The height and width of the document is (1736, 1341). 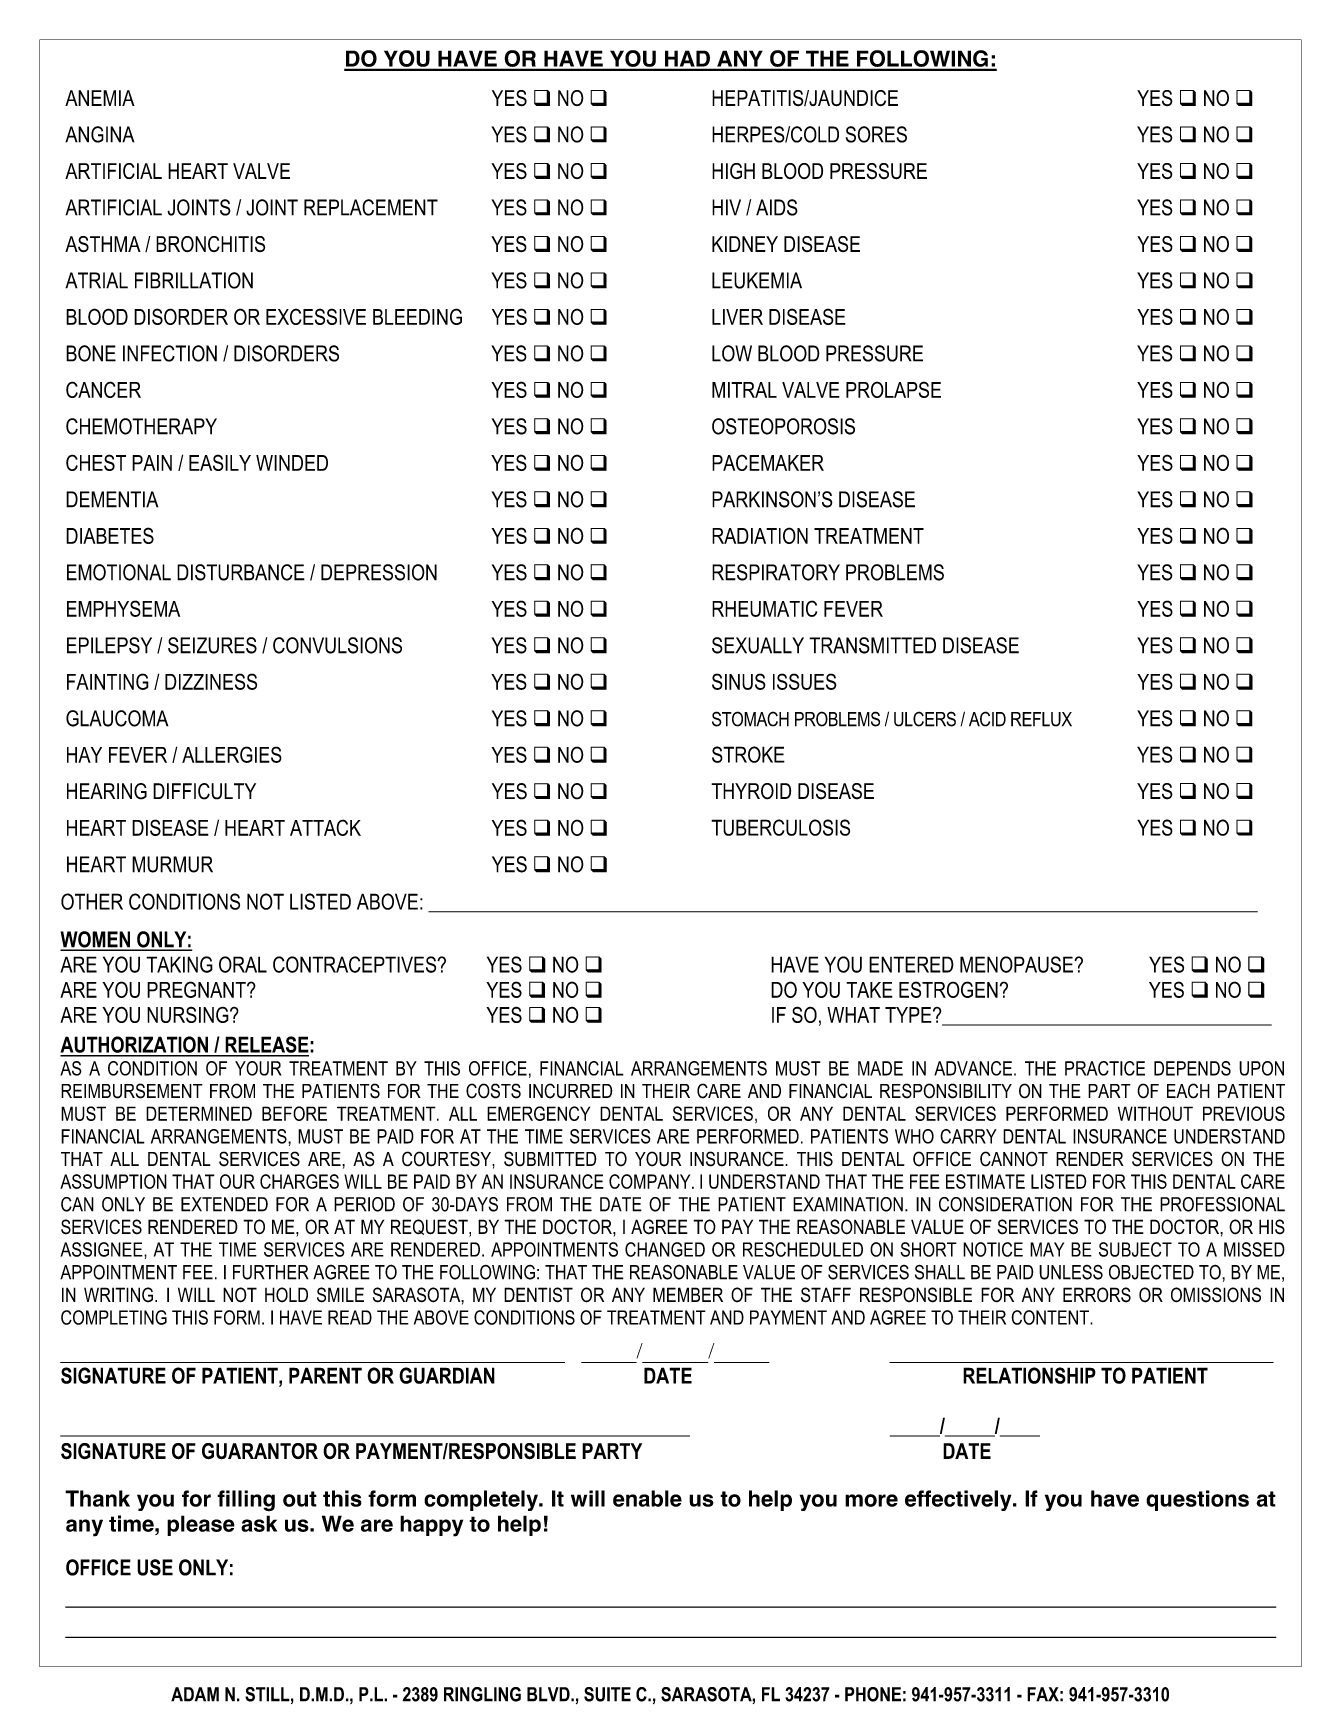 What do you see at coordinates (189, 1014) in the document?
I see `NURSING` at bounding box center [189, 1014].
